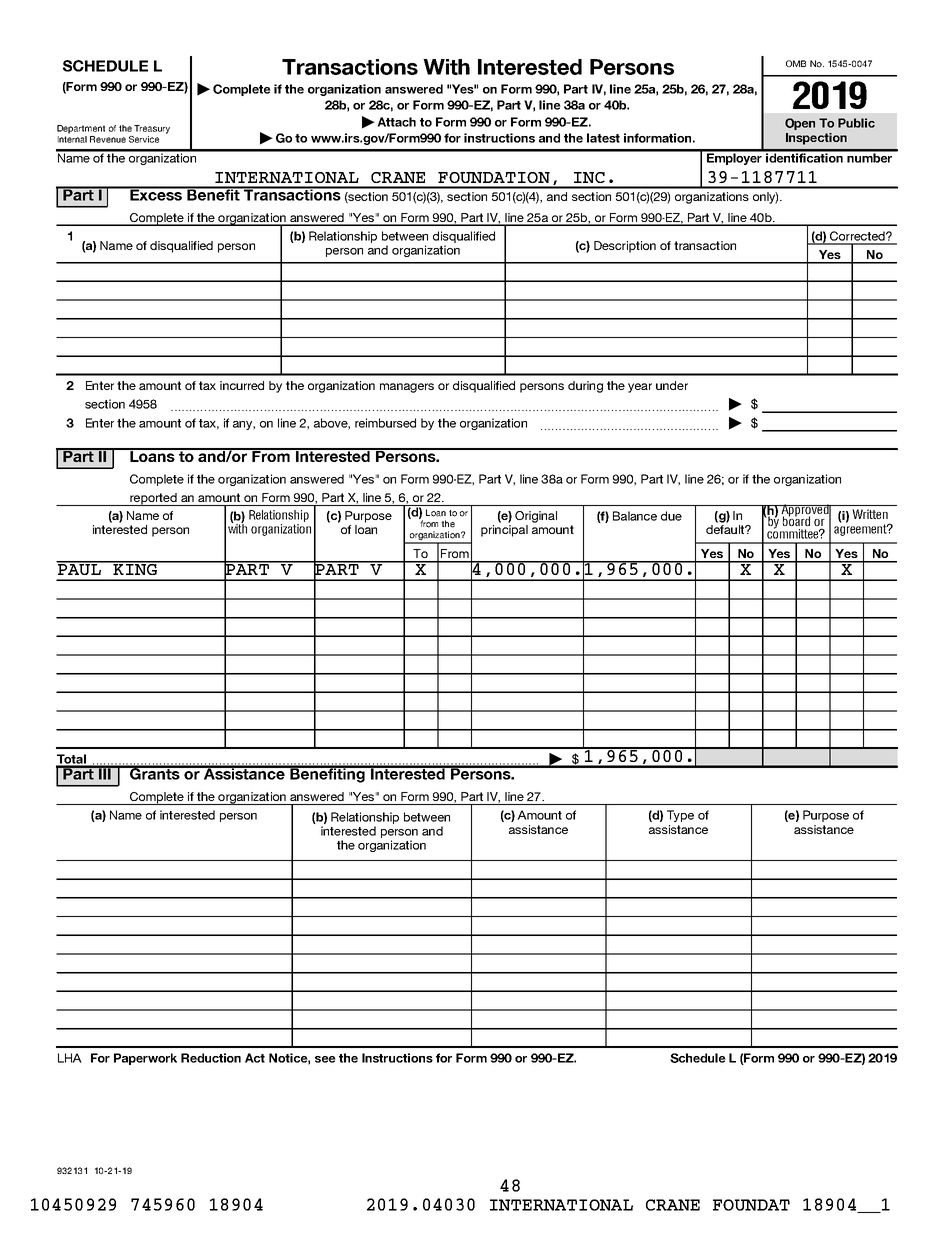  Describe the element at coordinates (671, 516) in the screenshot. I see `due` at that location.
